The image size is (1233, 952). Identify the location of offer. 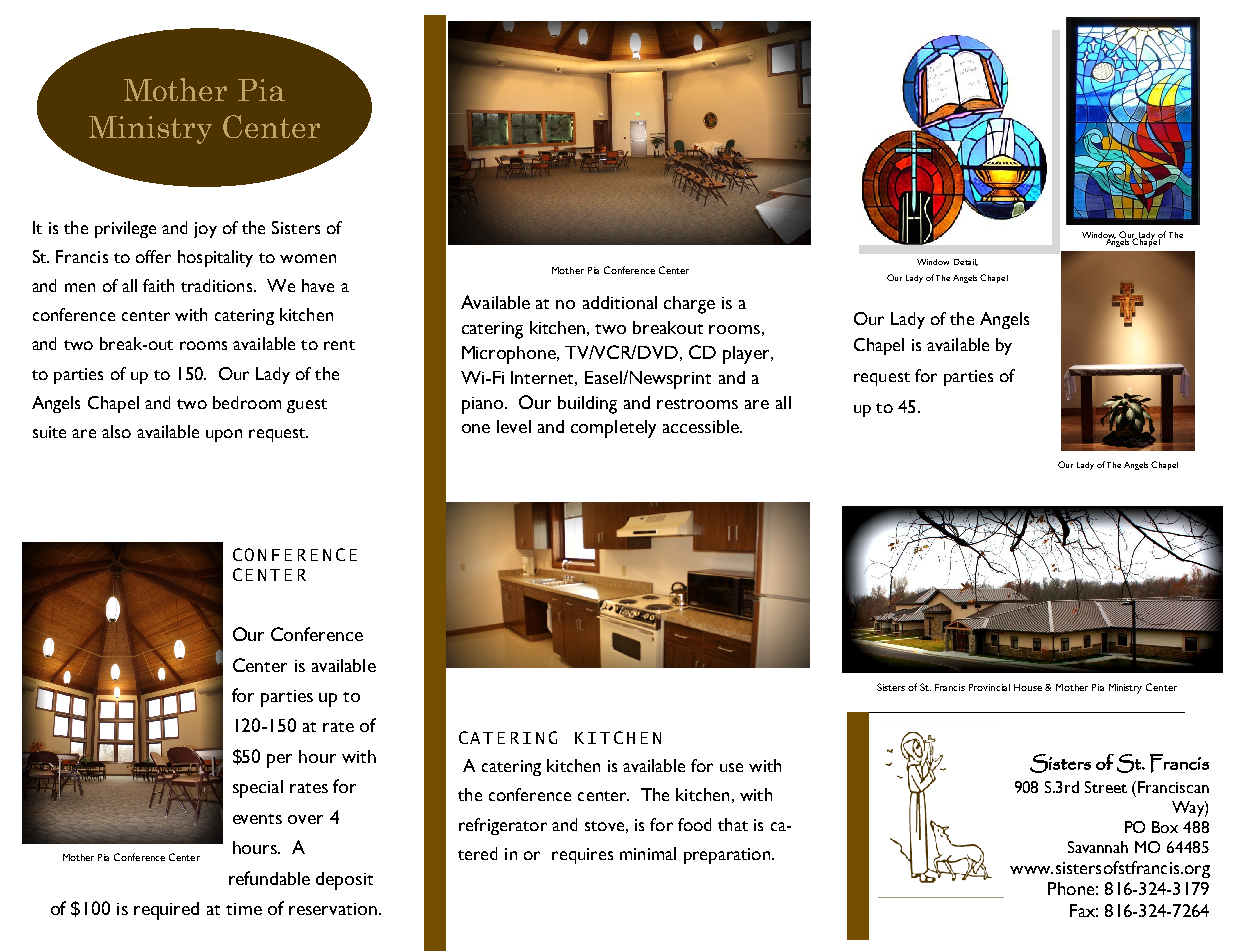
(153, 256).
